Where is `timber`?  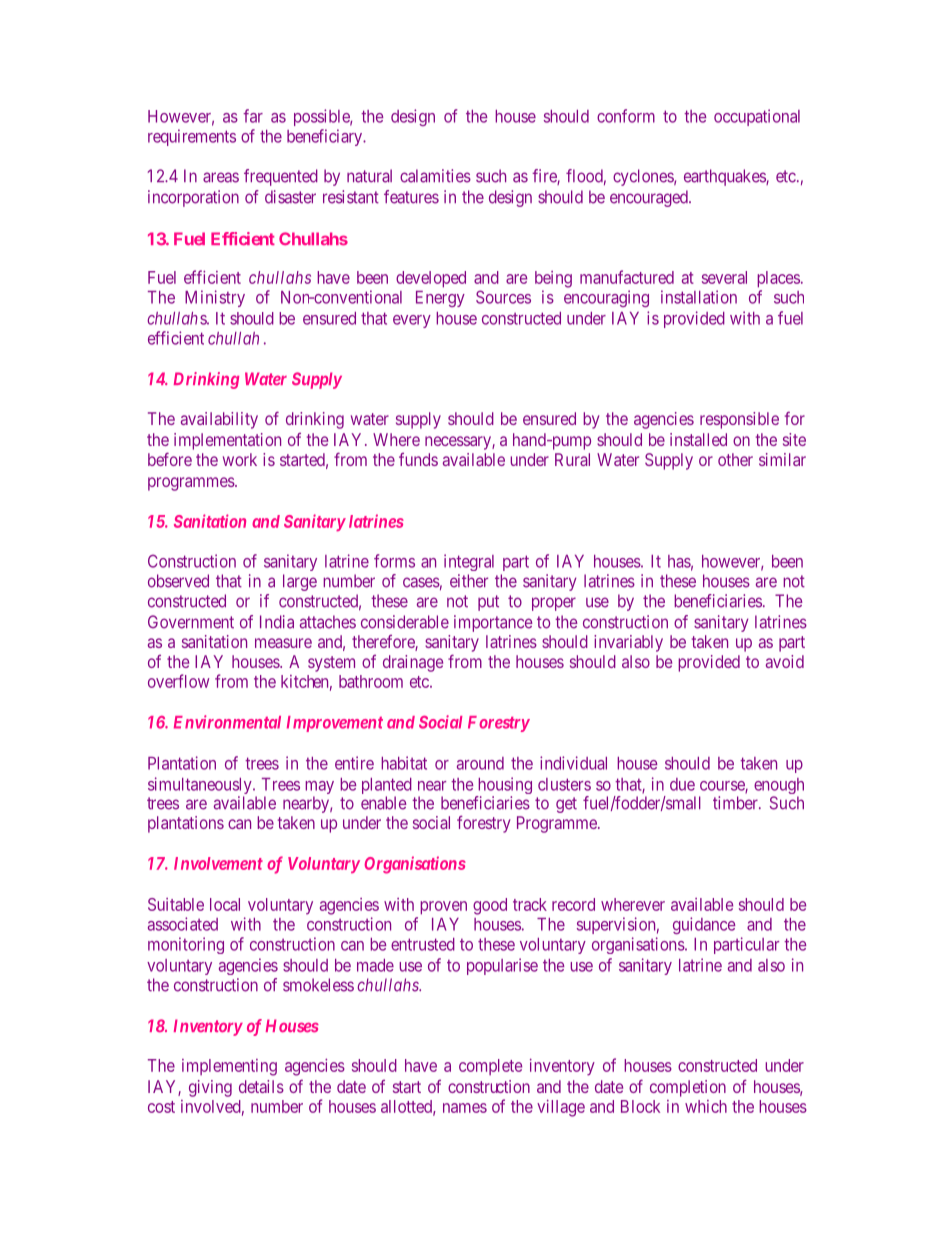
timber is located at coordinates (736, 803).
